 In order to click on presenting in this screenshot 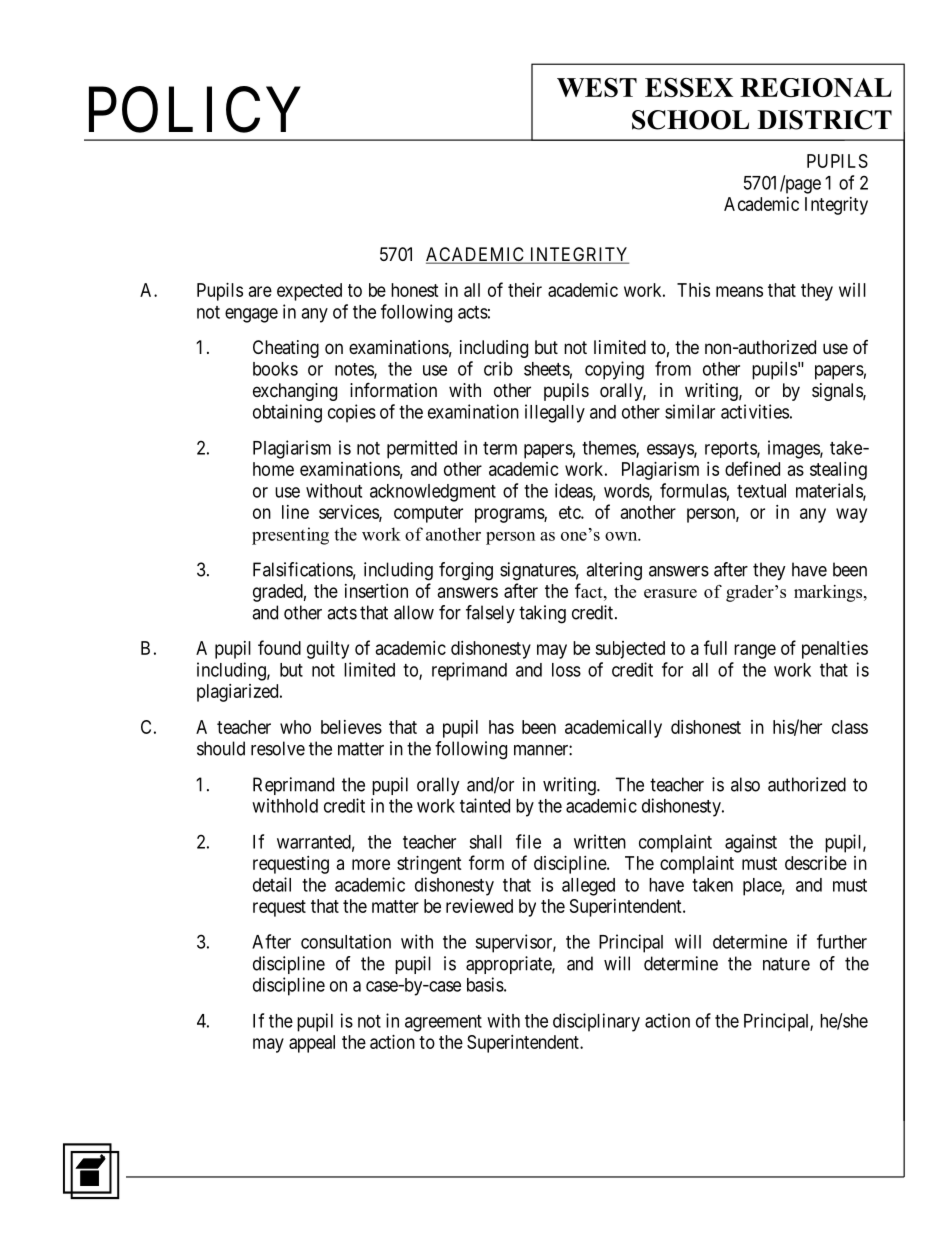, I will do `click(290, 536)`.
